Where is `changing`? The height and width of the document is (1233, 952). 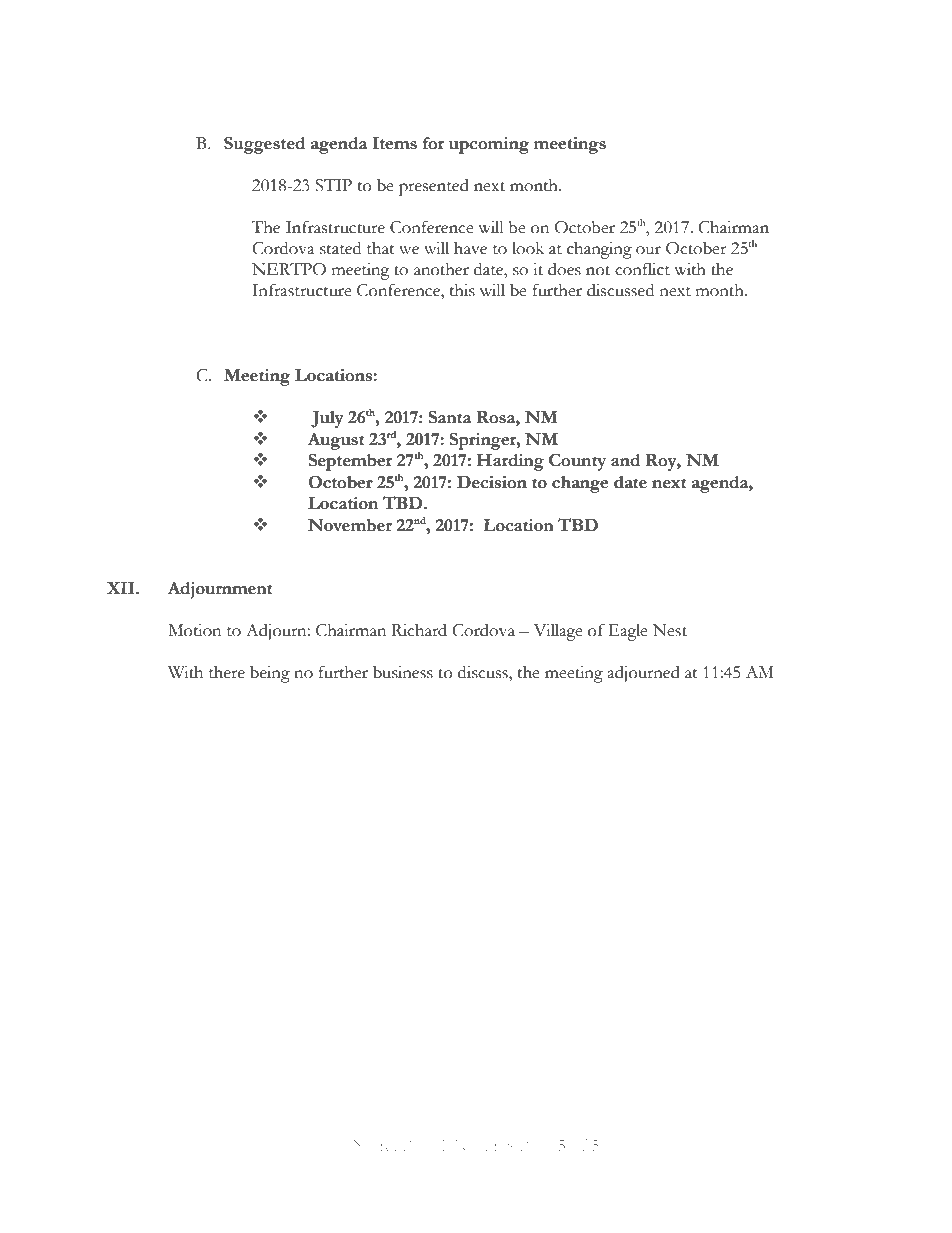 changing is located at coordinates (599, 250).
